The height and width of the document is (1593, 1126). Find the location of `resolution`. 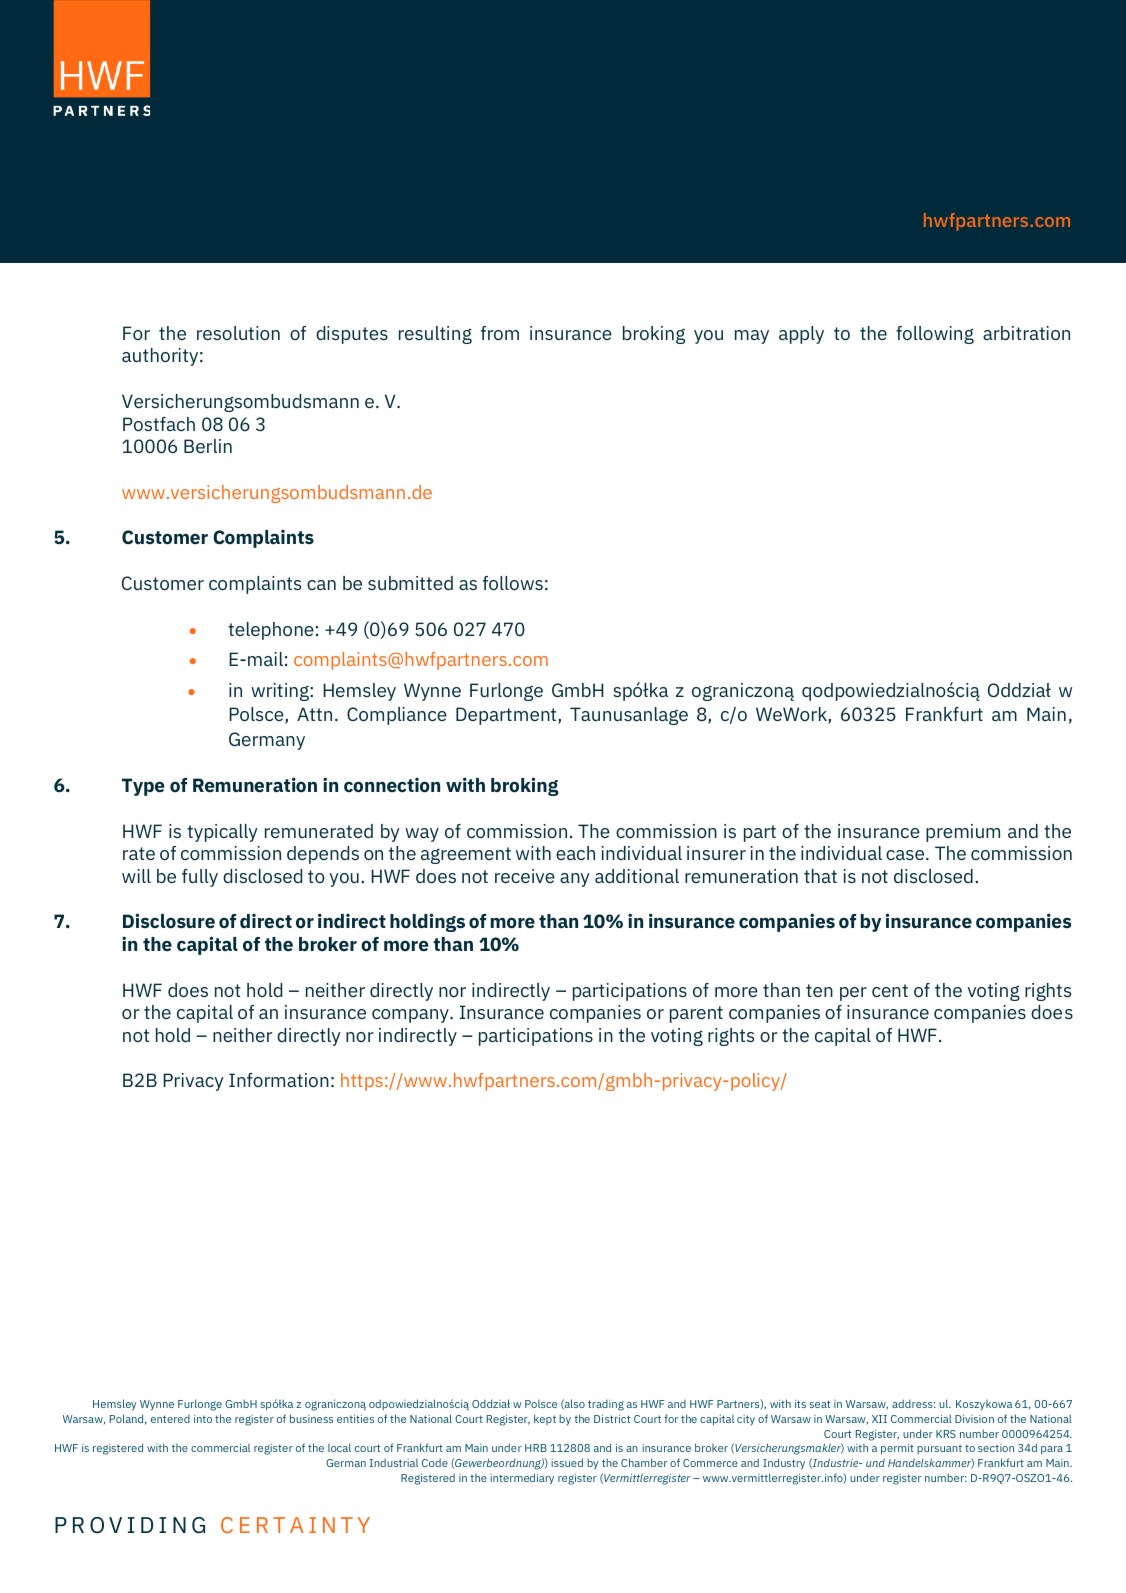

resolution is located at coordinates (238, 333).
